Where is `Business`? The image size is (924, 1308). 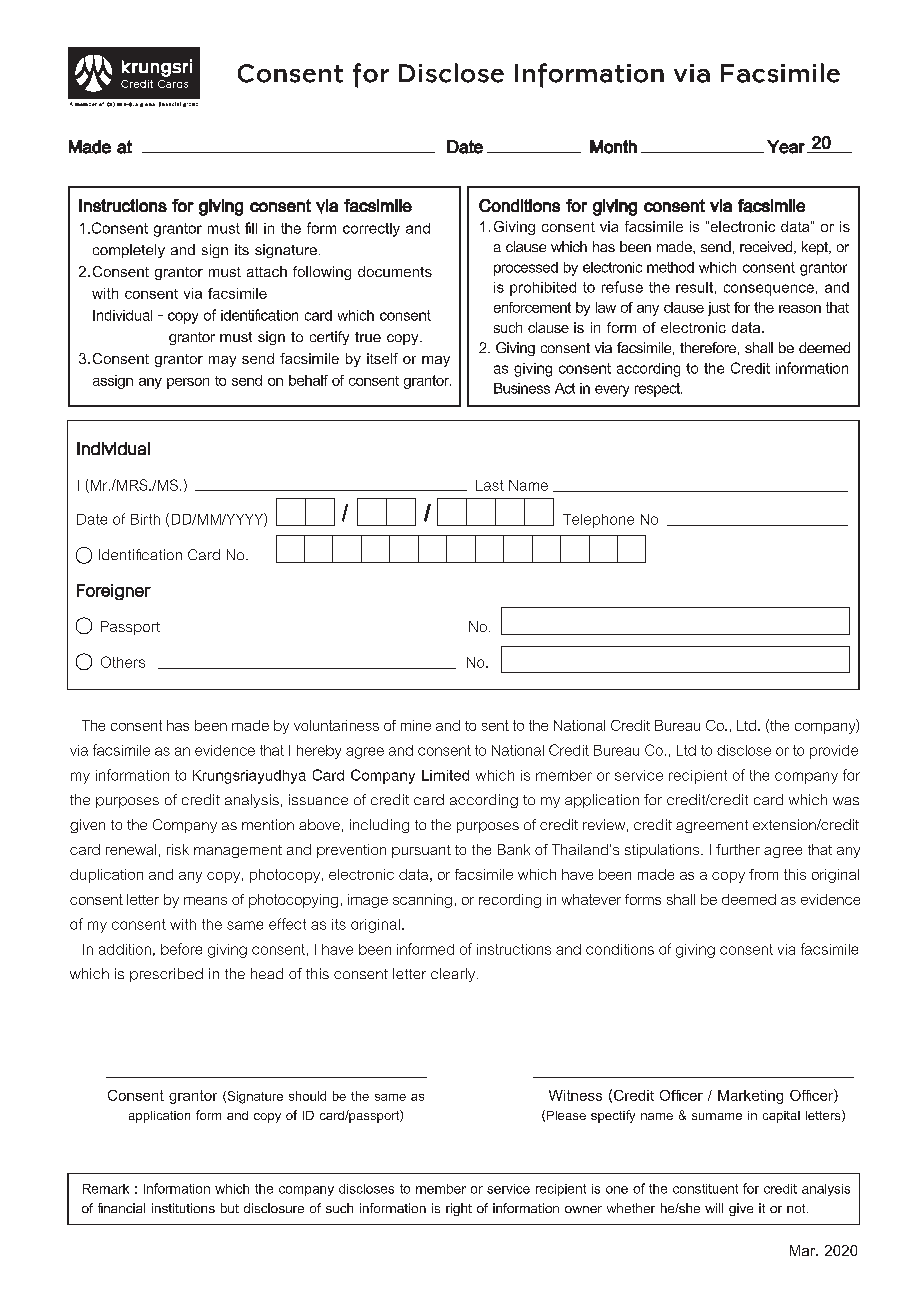 Business is located at coordinates (522, 388).
